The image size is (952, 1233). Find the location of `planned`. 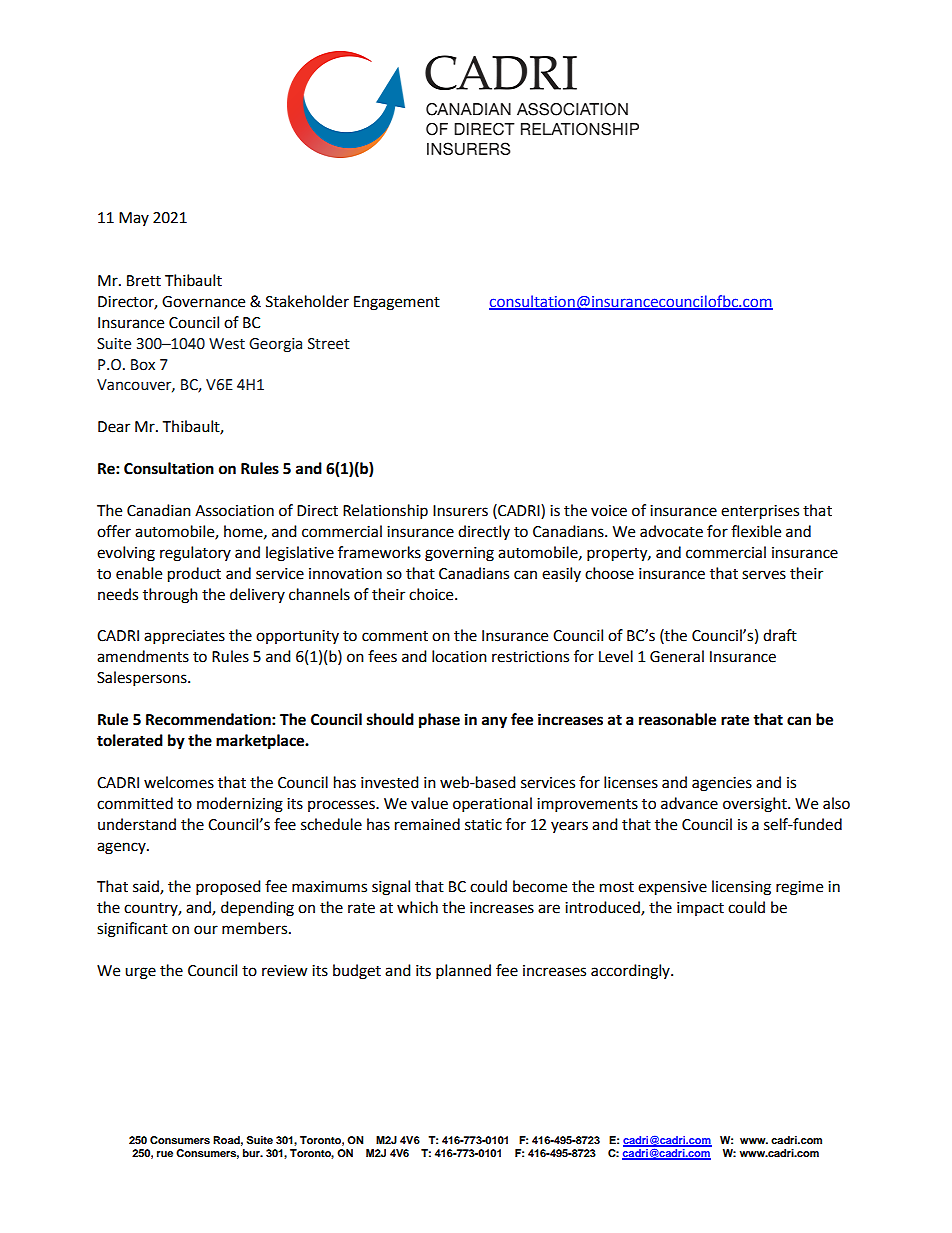

planned is located at coordinates (463, 972).
